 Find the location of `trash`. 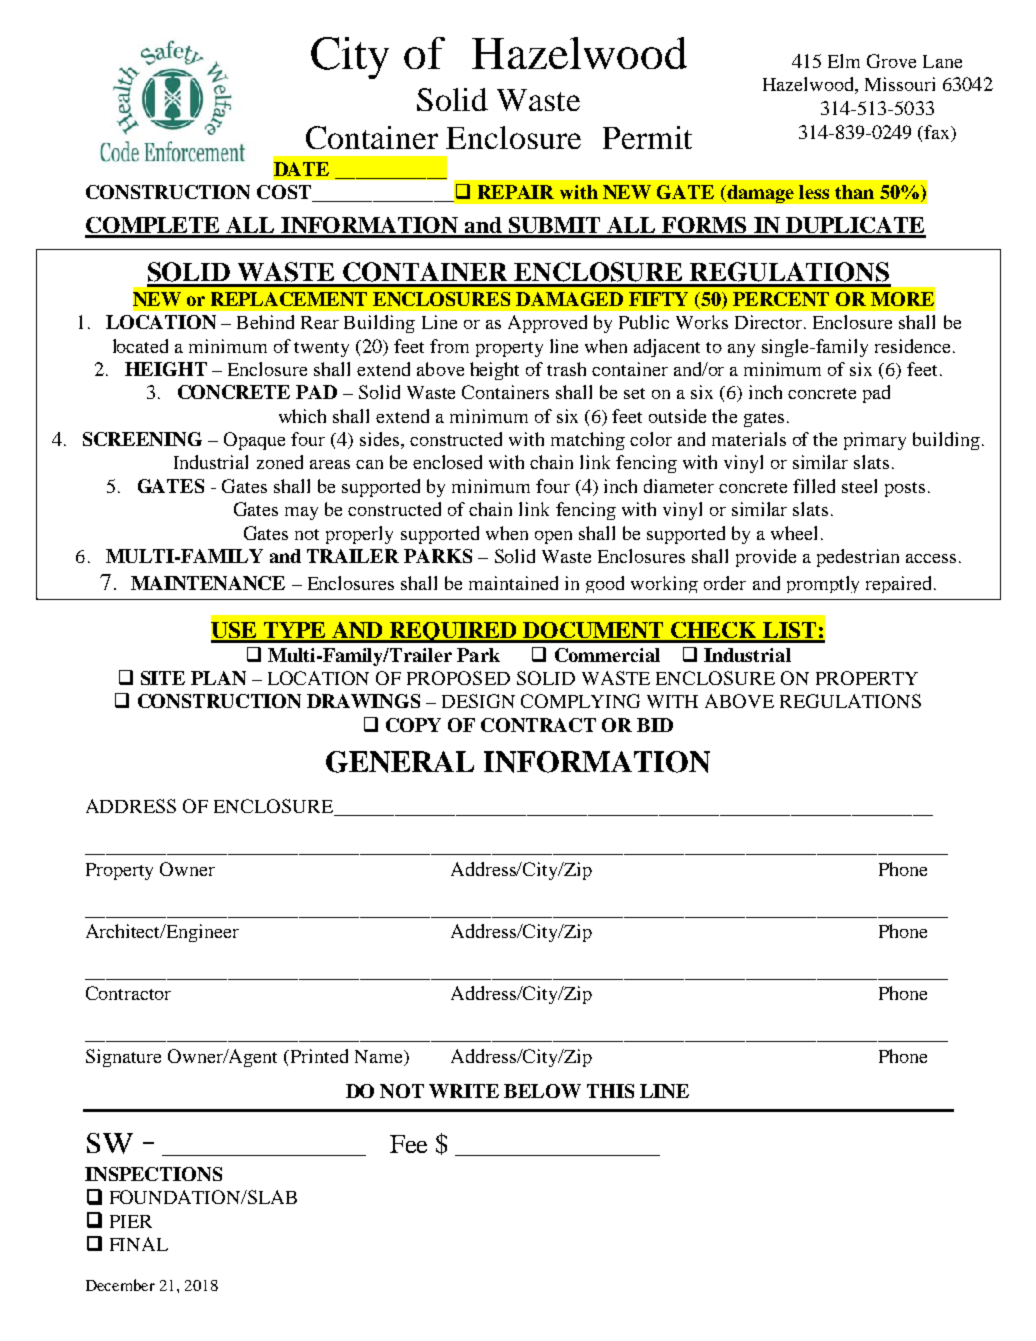

trash is located at coordinates (566, 369).
